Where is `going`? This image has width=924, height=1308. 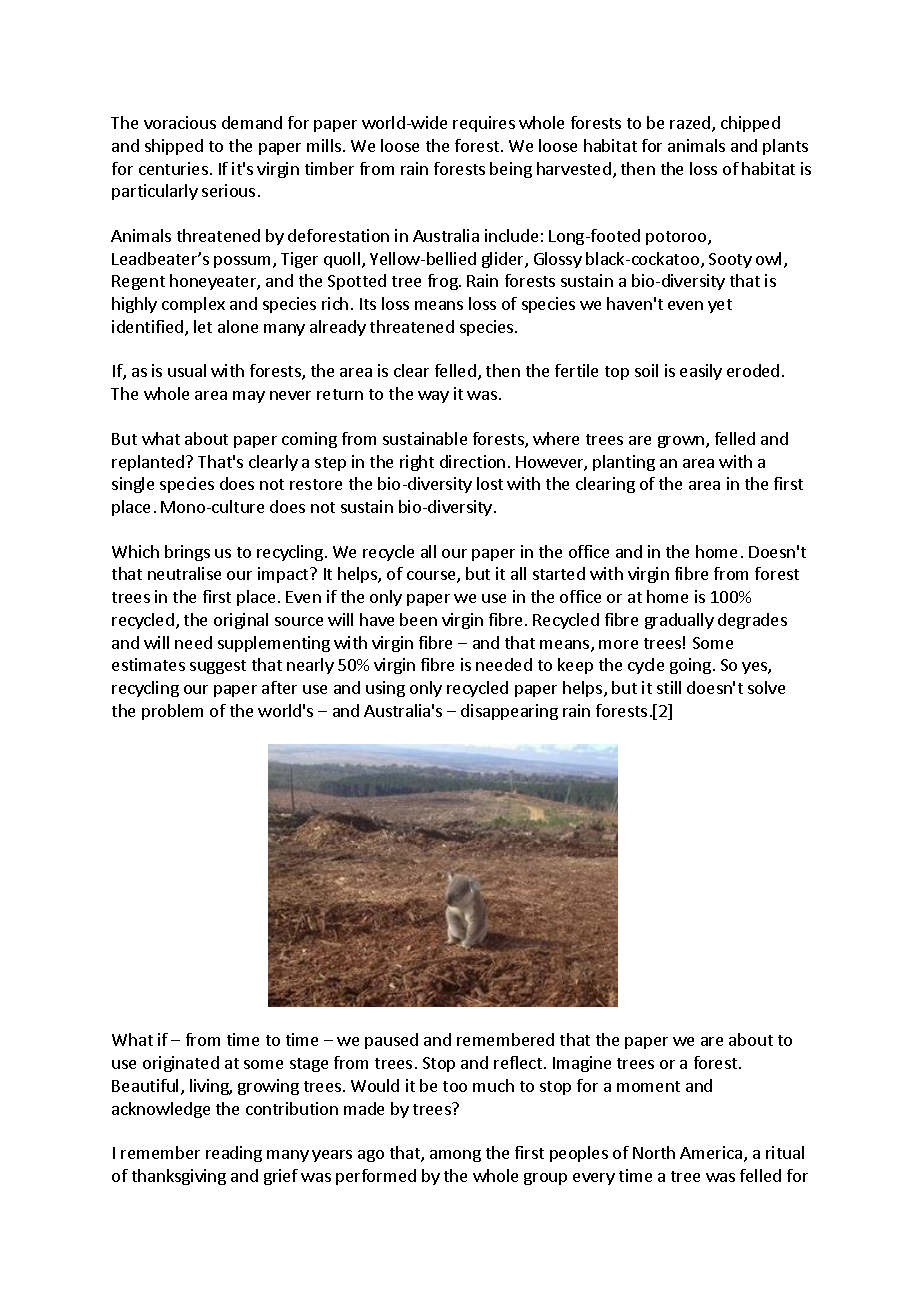
going is located at coordinates (690, 666).
